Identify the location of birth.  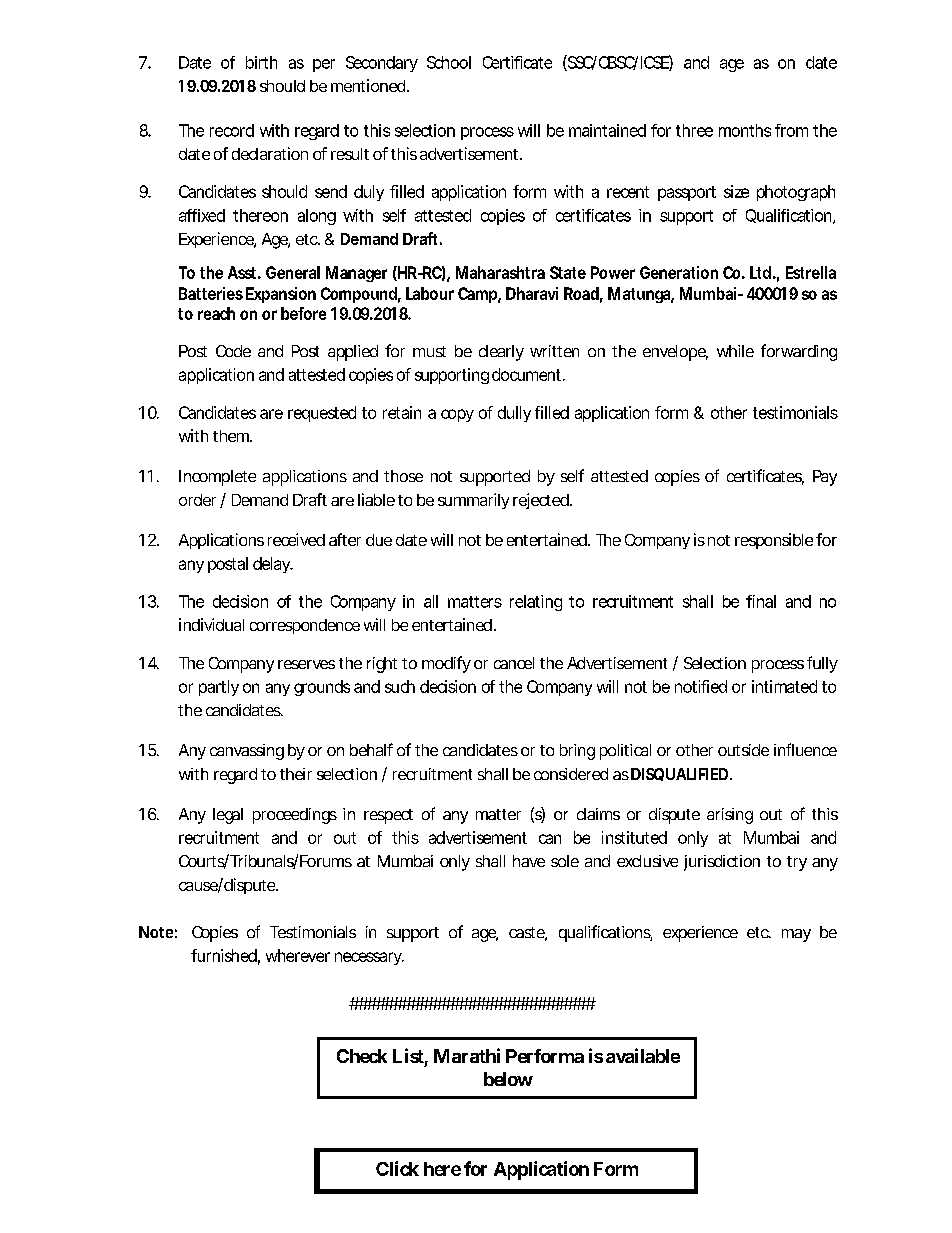
(261, 62).
